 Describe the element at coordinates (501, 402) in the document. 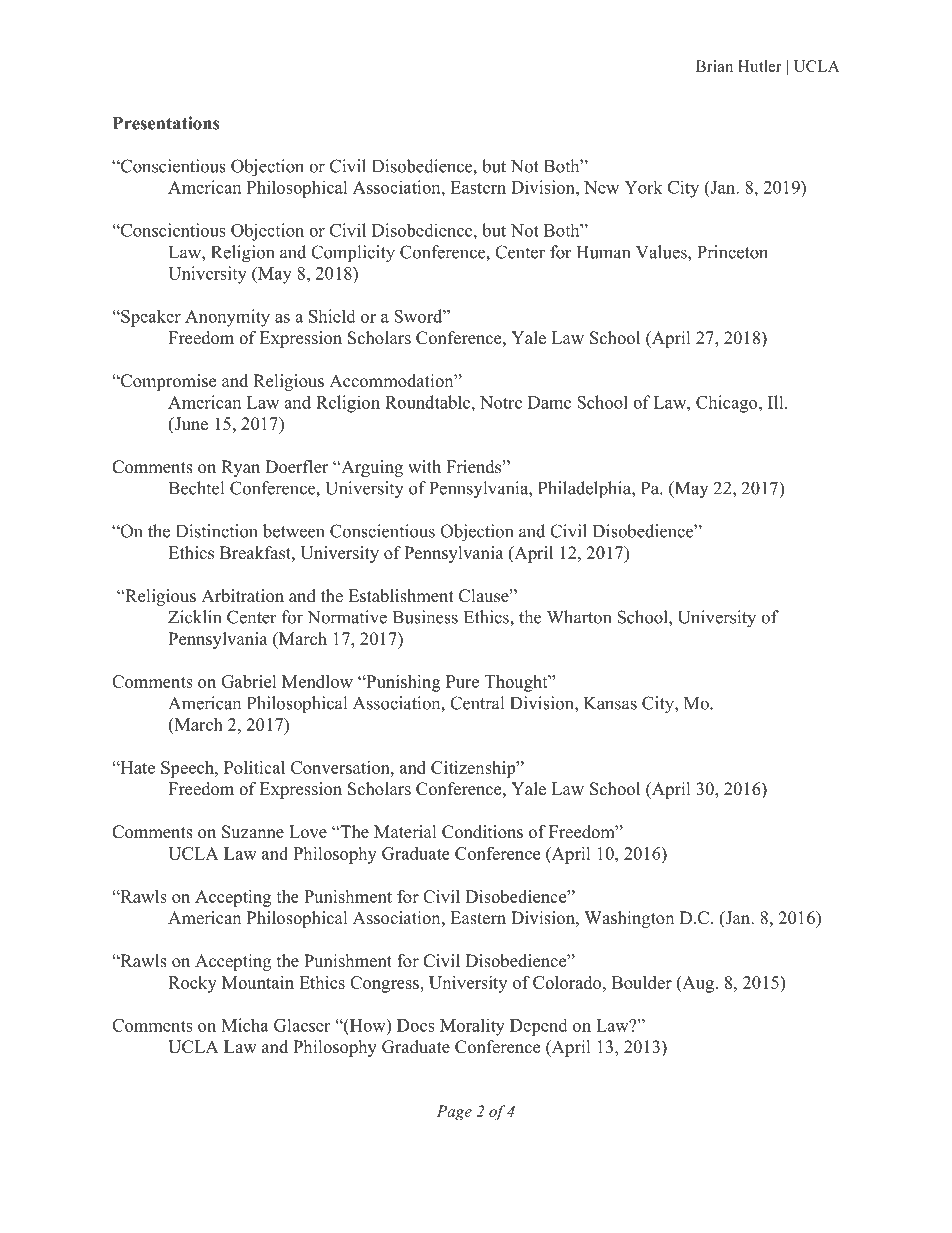

I see `Notre` at that location.
